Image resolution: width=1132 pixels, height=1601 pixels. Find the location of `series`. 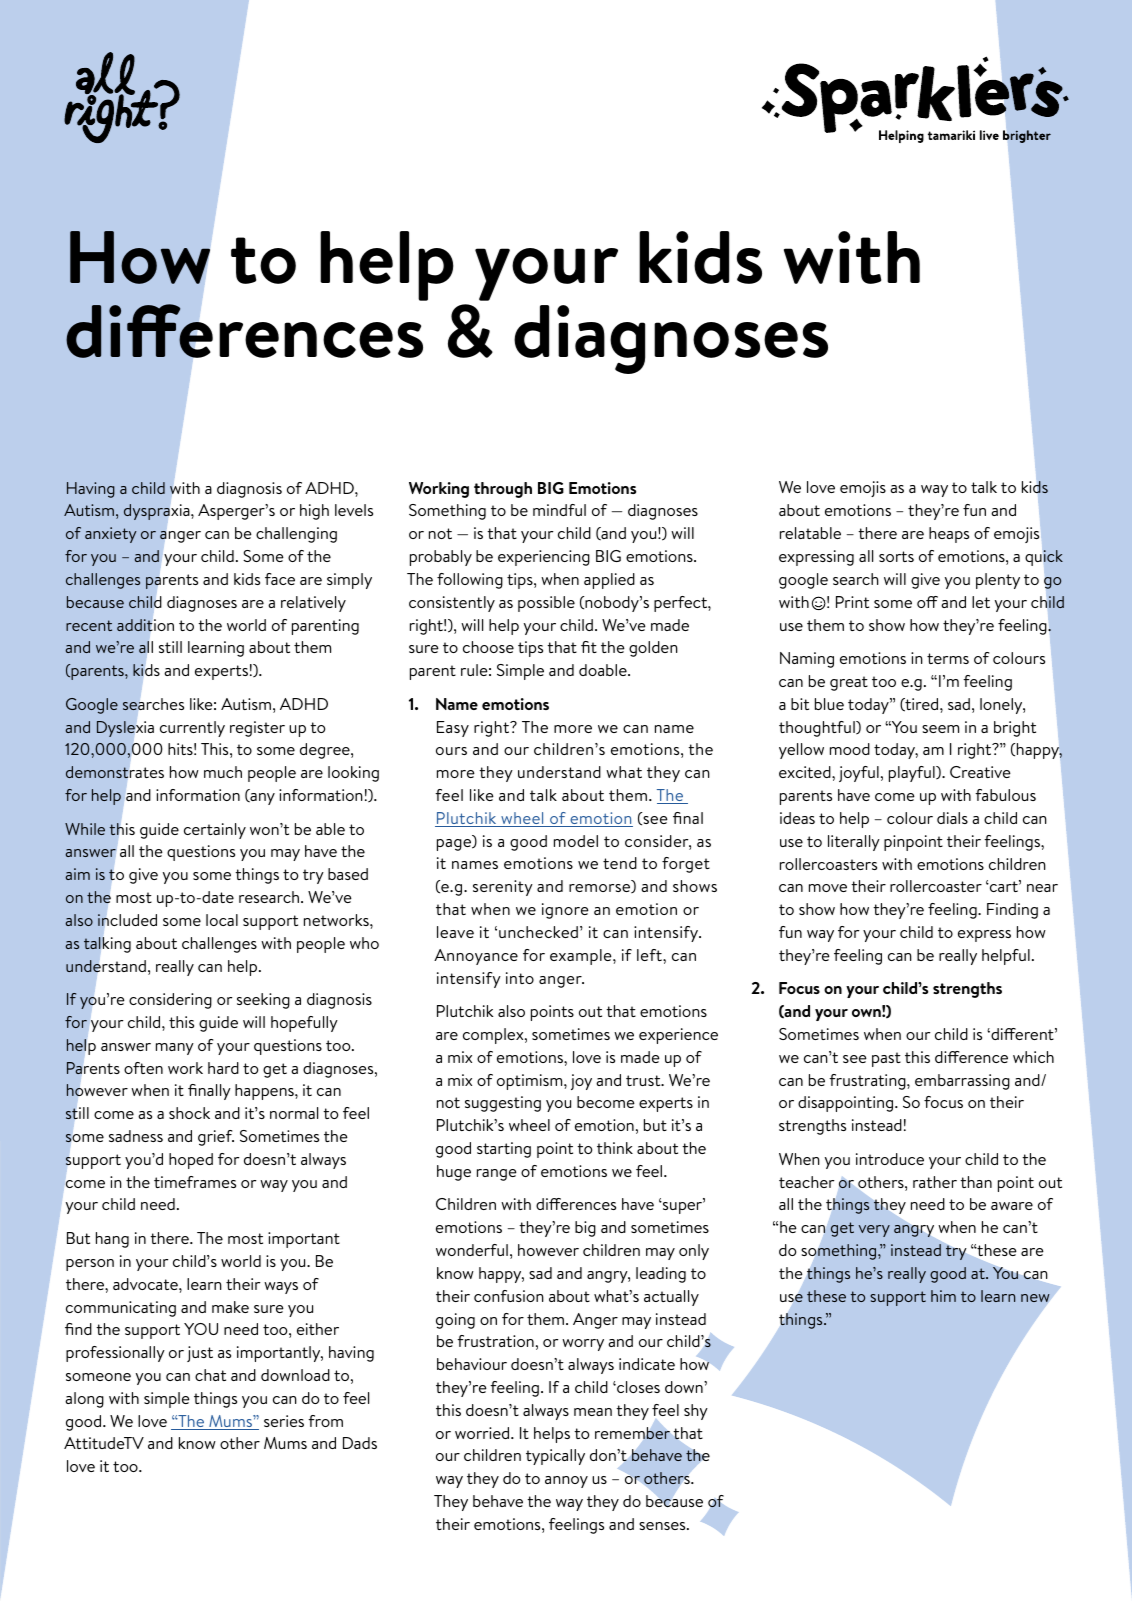

series is located at coordinates (284, 1421).
